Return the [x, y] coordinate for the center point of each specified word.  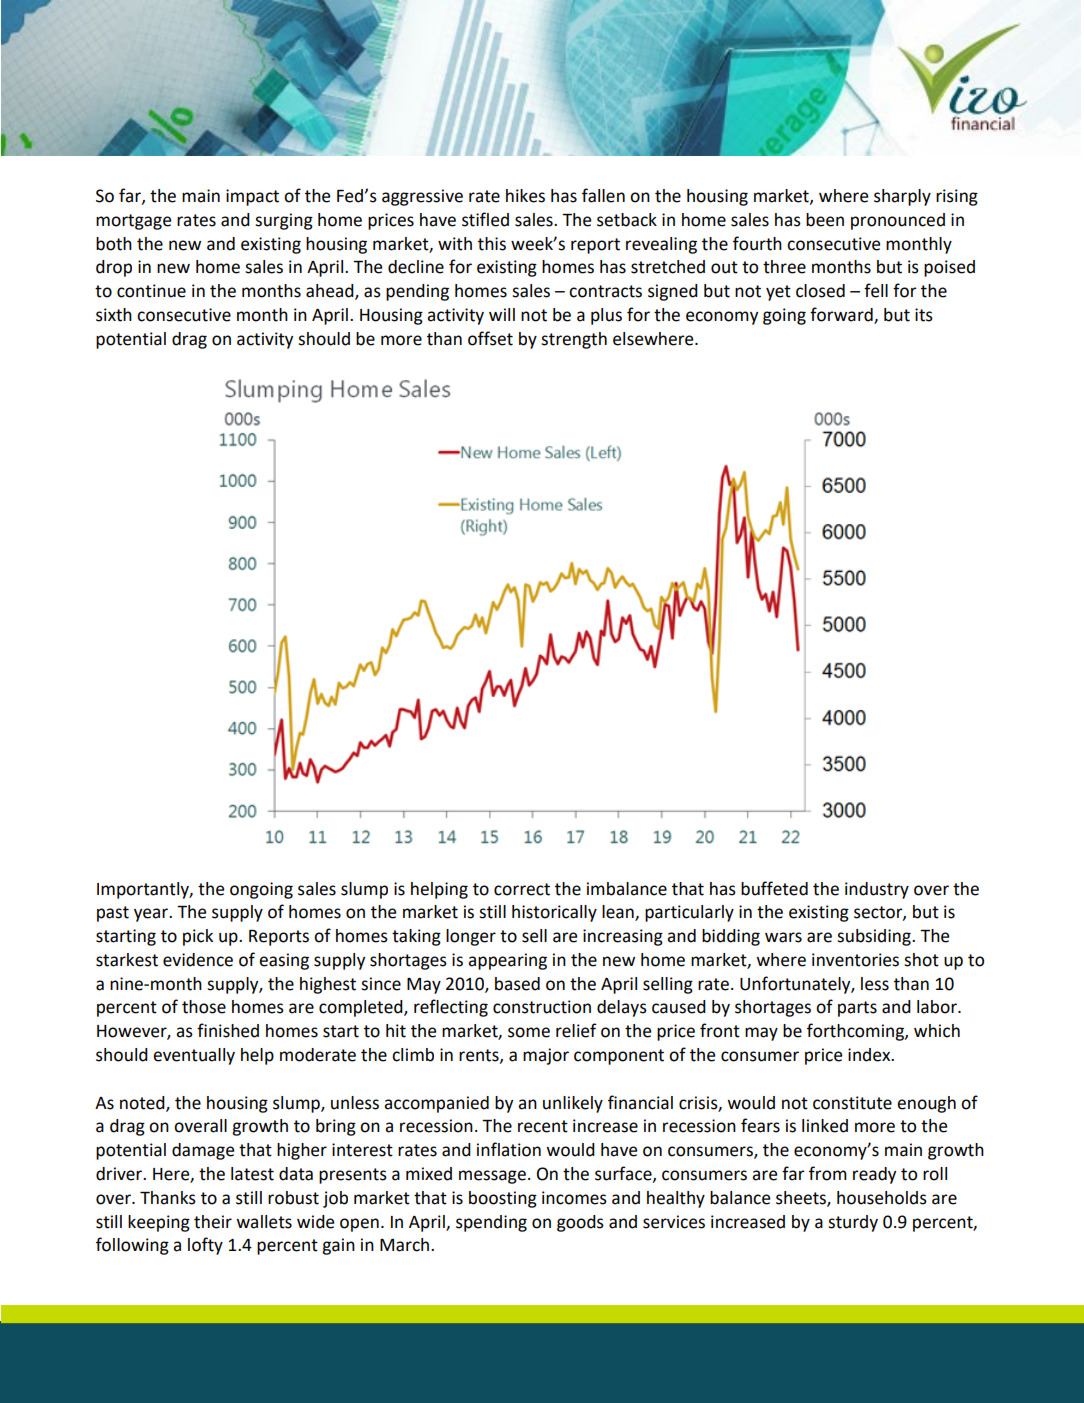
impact [252, 197]
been [825, 220]
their [213, 1222]
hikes [525, 196]
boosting [503, 1199]
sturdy [853, 1223]
